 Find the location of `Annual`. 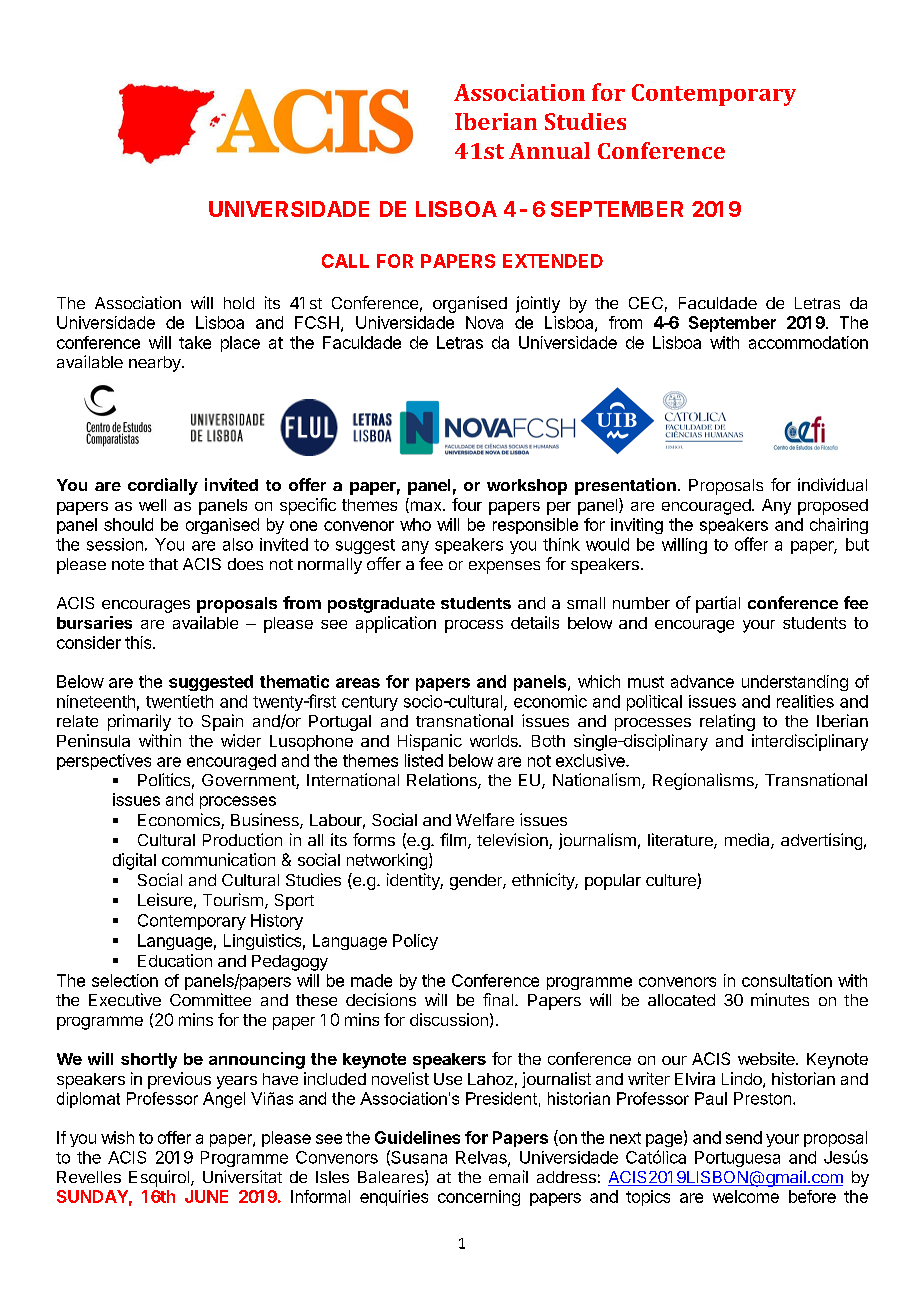

Annual is located at coordinates (549, 150).
